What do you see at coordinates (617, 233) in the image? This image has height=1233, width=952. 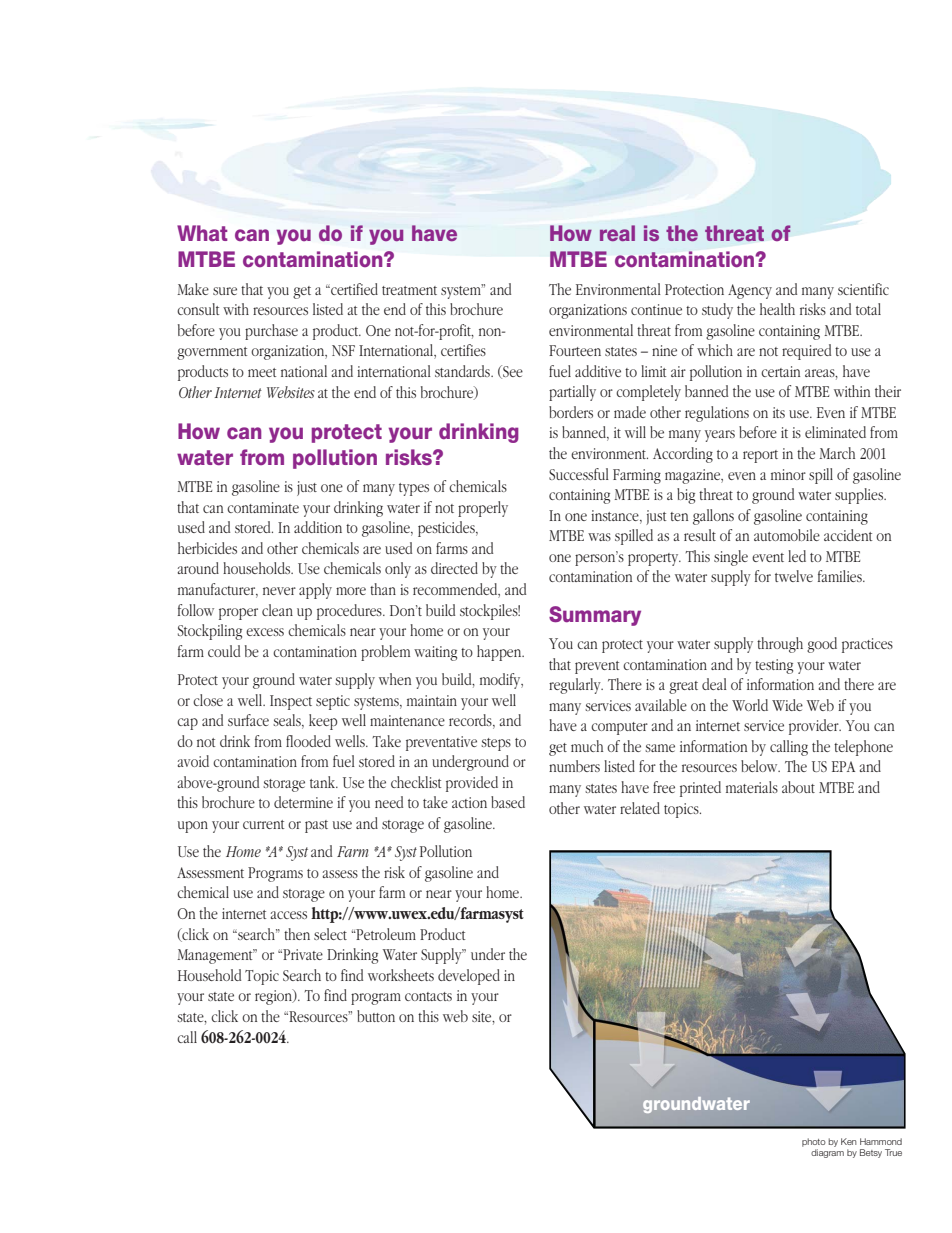 I see `real` at bounding box center [617, 233].
